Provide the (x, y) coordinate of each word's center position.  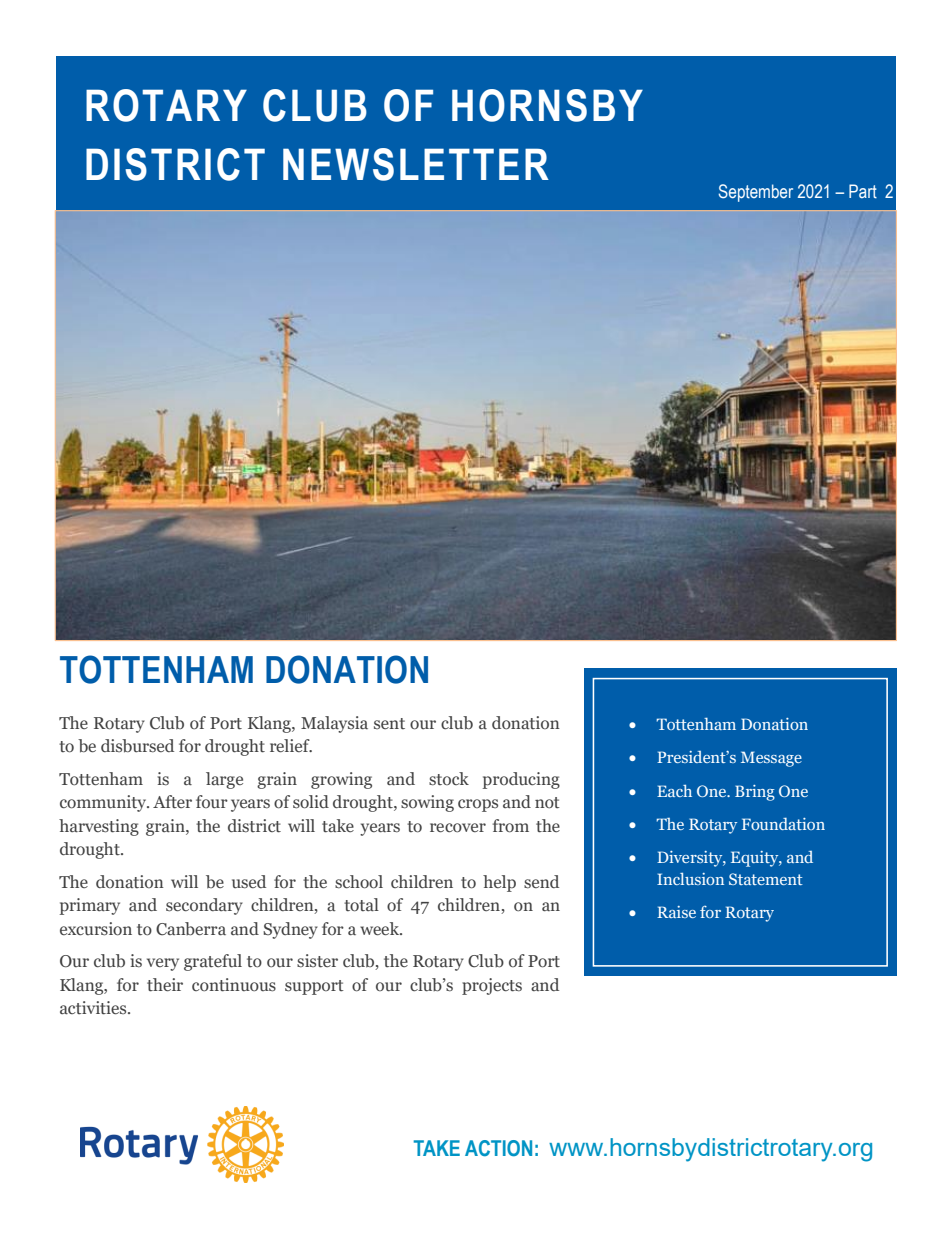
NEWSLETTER (416, 164)
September (755, 193)
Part (863, 191)
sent (389, 723)
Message (771, 759)
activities (94, 1008)
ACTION (498, 1148)
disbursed (137, 746)
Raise (676, 912)
